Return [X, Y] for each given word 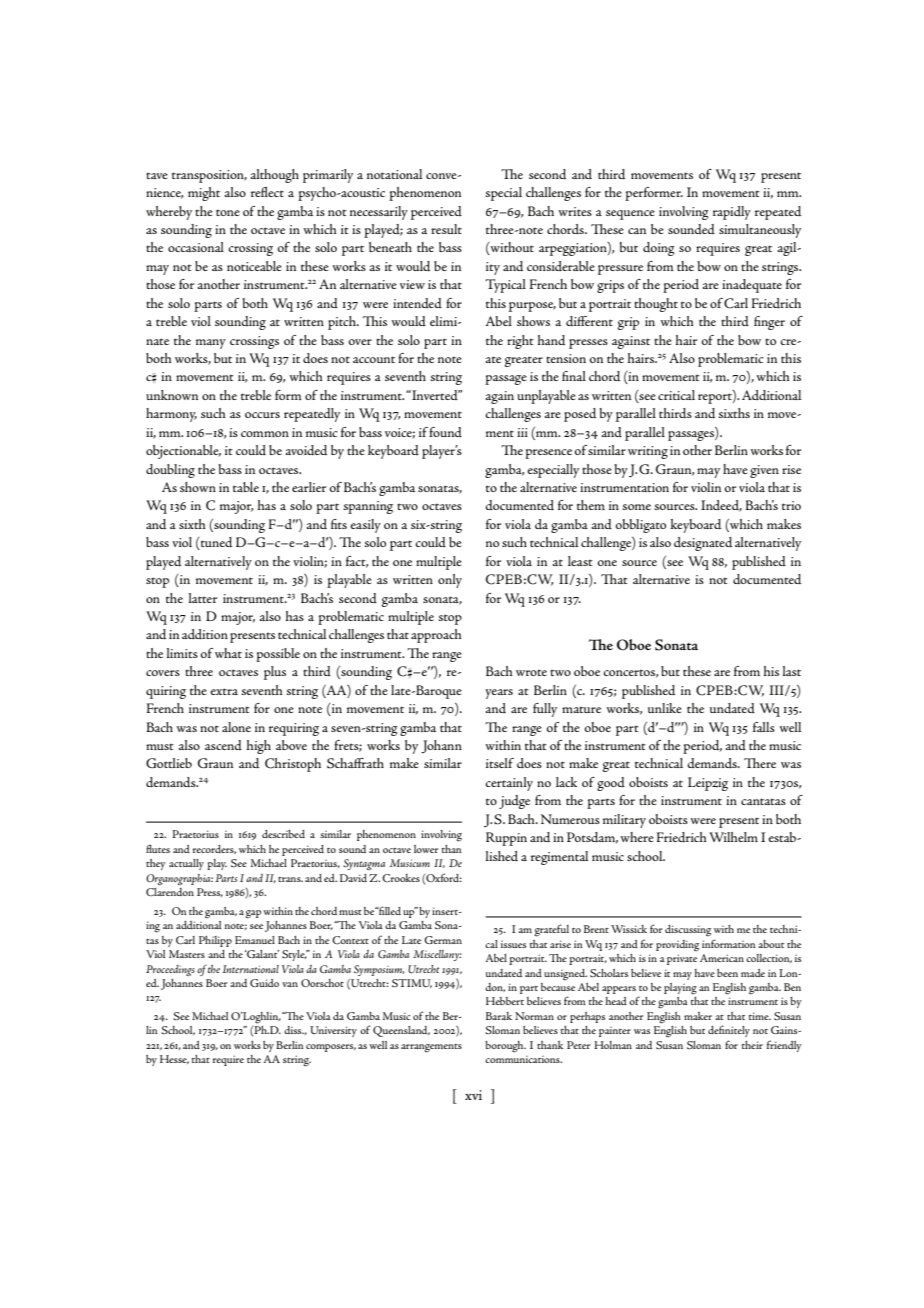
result [446, 229]
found [445, 432]
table [246, 487]
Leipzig [708, 784]
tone [228, 212]
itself [500, 763]
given [764, 471]
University [333, 1031]
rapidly [732, 213]
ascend [223, 745]
